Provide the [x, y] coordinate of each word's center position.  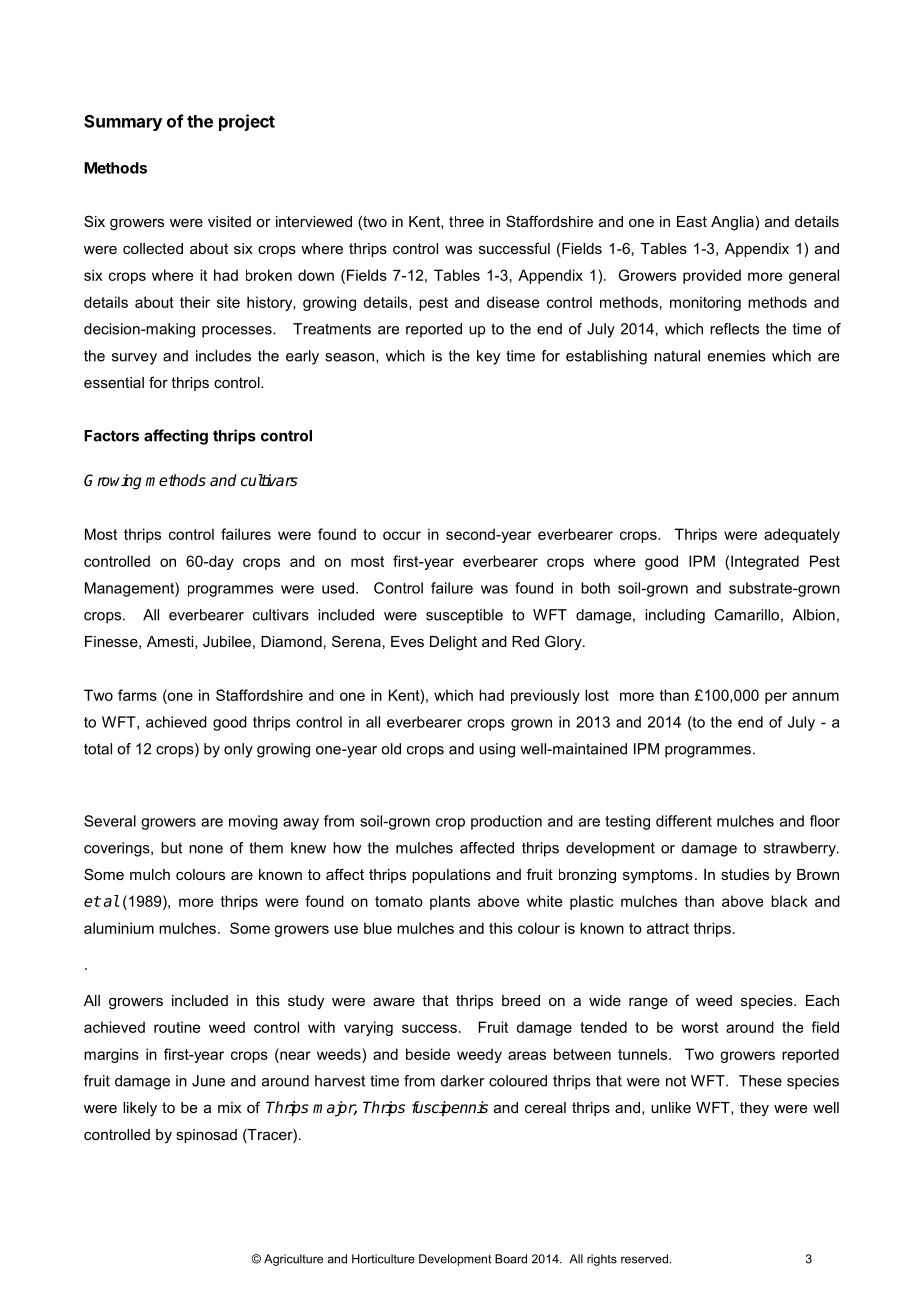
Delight [453, 643]
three [466, 221]
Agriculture [293, 1260]
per [776, 698]
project [247, 122]
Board [511, 1259]
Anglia [732, 223]
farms [137, 695]
